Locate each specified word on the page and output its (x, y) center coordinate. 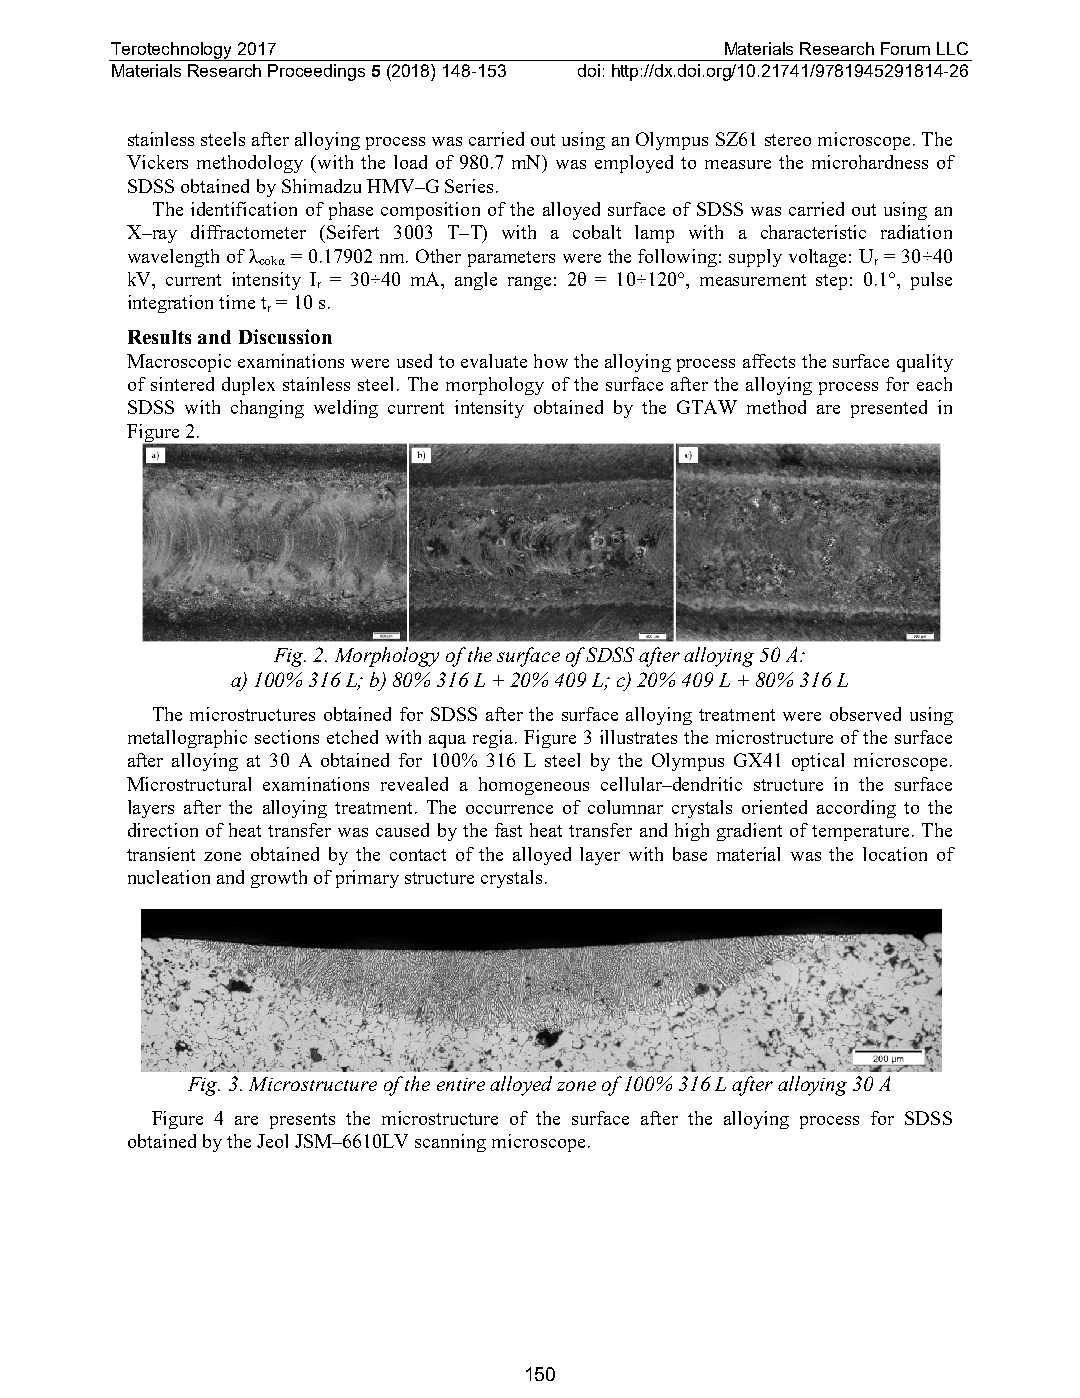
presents (302, 1121)
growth (279, 879)
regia (493, 739)
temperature (860, 833)
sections (287, 737)
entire (461, 1084)
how (551, 361)
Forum (905, 48)
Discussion (285, 336)
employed (634, 164)
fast (508, 830)
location (895, 854)
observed (865, 714)
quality (925, 363)
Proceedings (316, 72)
